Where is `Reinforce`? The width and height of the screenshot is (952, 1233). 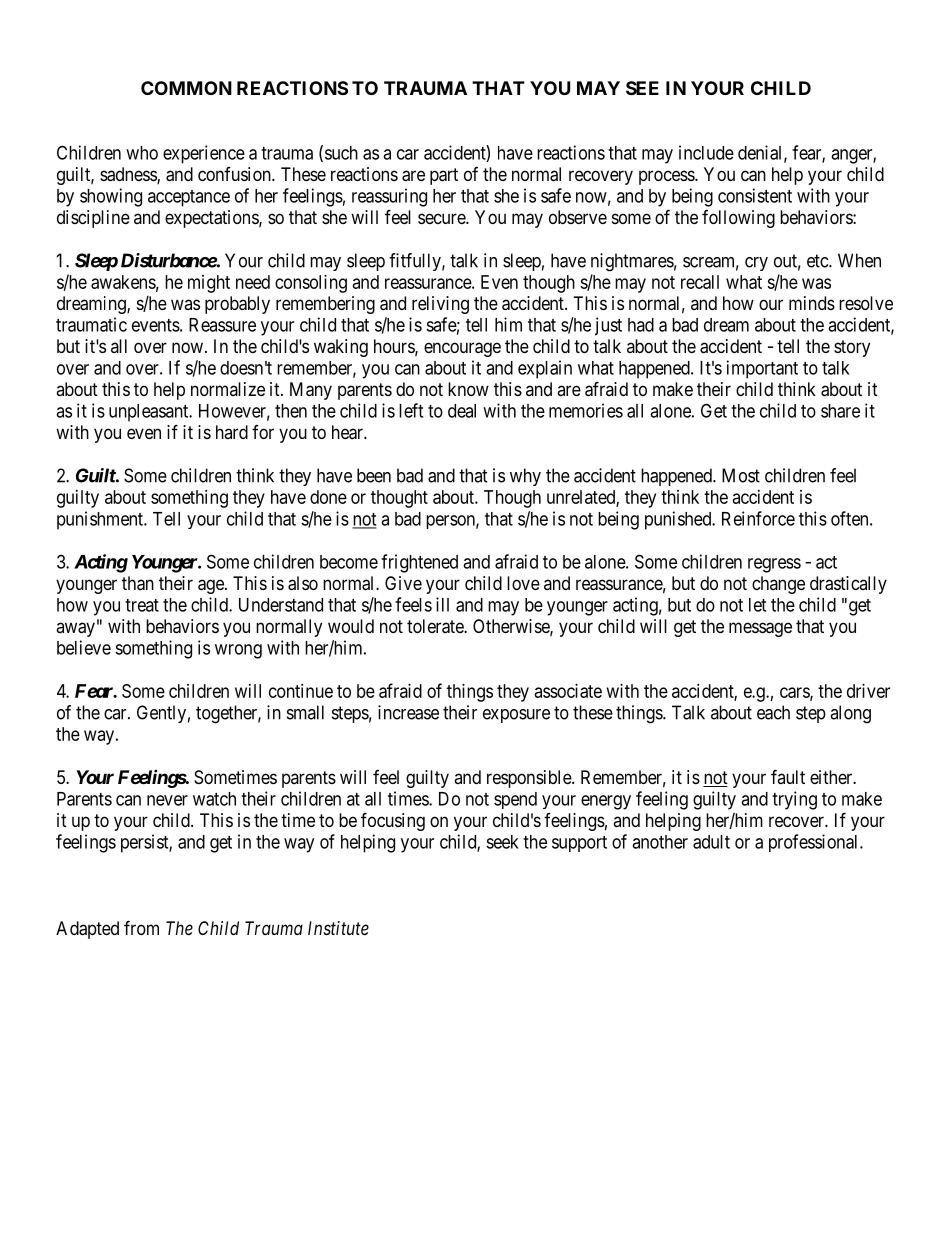 Reinforce is located at coordinates (758, 518).
